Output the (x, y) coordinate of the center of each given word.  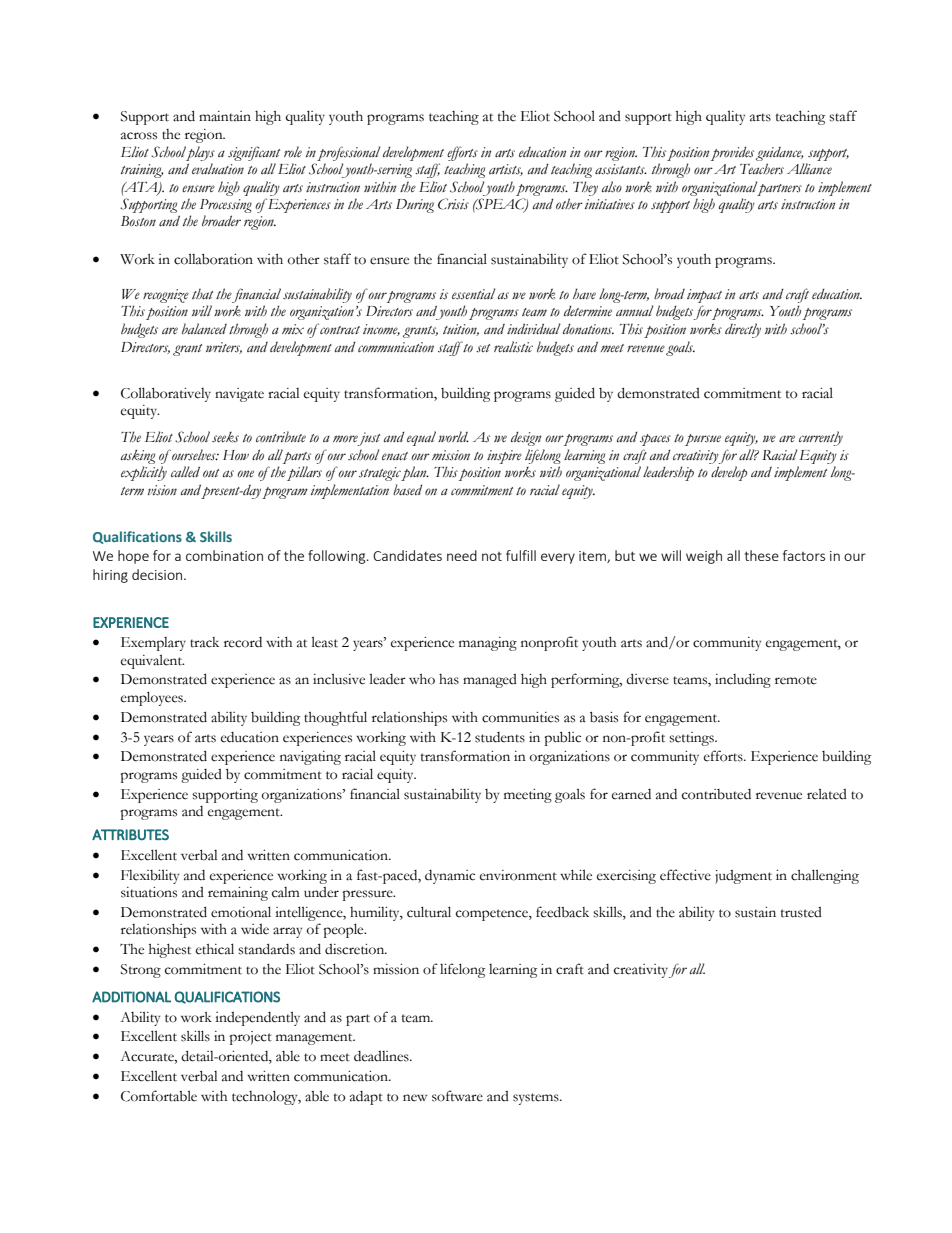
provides (731, 154)
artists (506, 170)
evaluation (218, 169)
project (250, 1038)
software (457, 1096)
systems (537, 1099)
